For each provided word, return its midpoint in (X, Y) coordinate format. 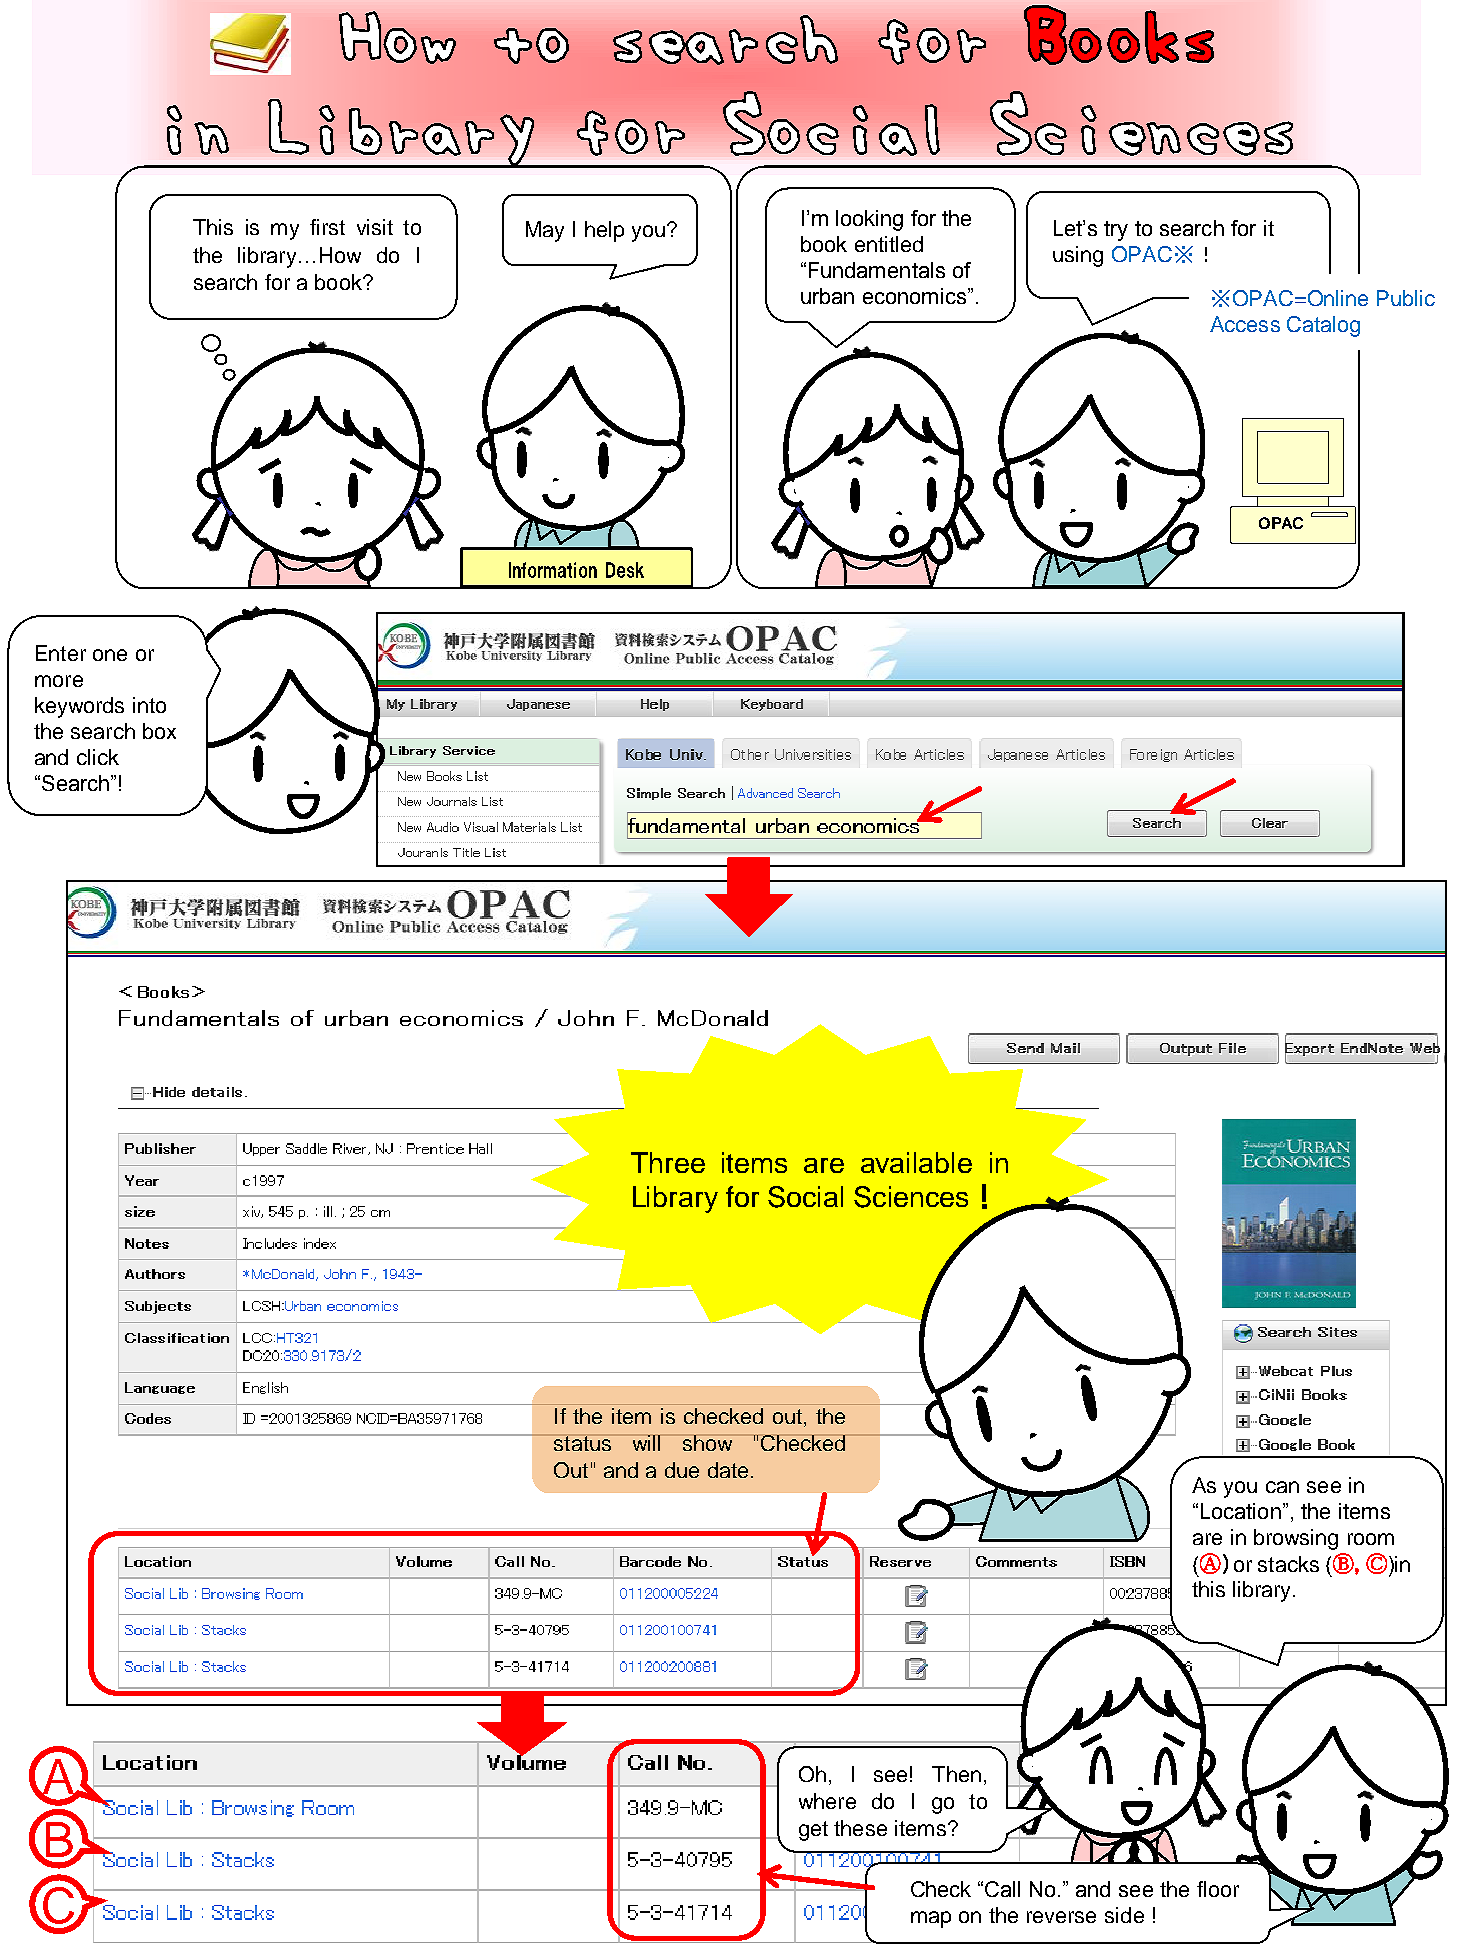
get (813, 1831)
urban (827, 296)
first (327, 227)
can (1282, 1487)
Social (805, 1197)
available (916, 1162)
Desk (625, 570)
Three (668, 1162)
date (728, 1470)
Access (1245, 324)
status (582, 1443)
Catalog (1323, 326)
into (149, 705)
